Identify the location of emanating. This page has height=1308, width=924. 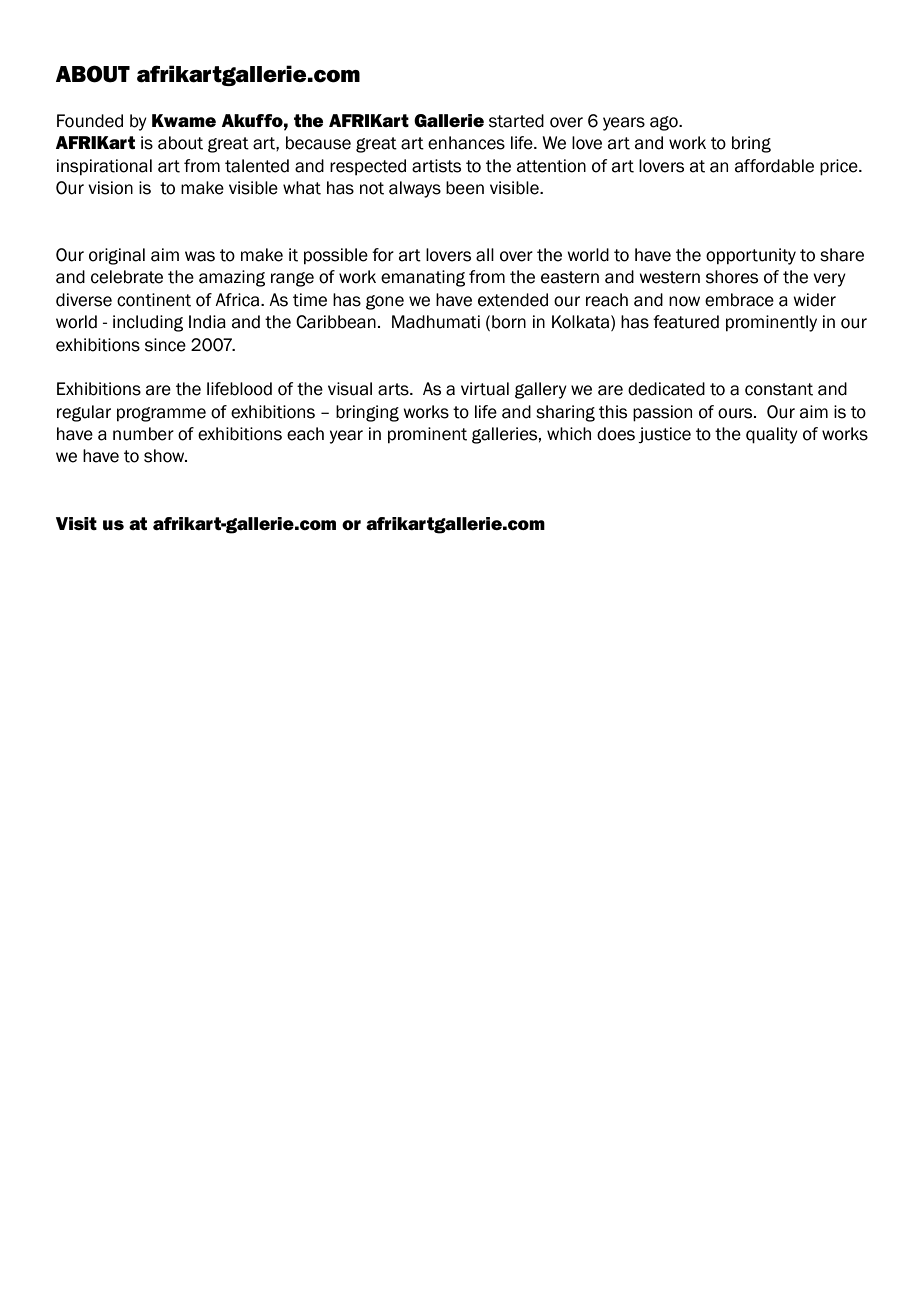
(423, 278).
